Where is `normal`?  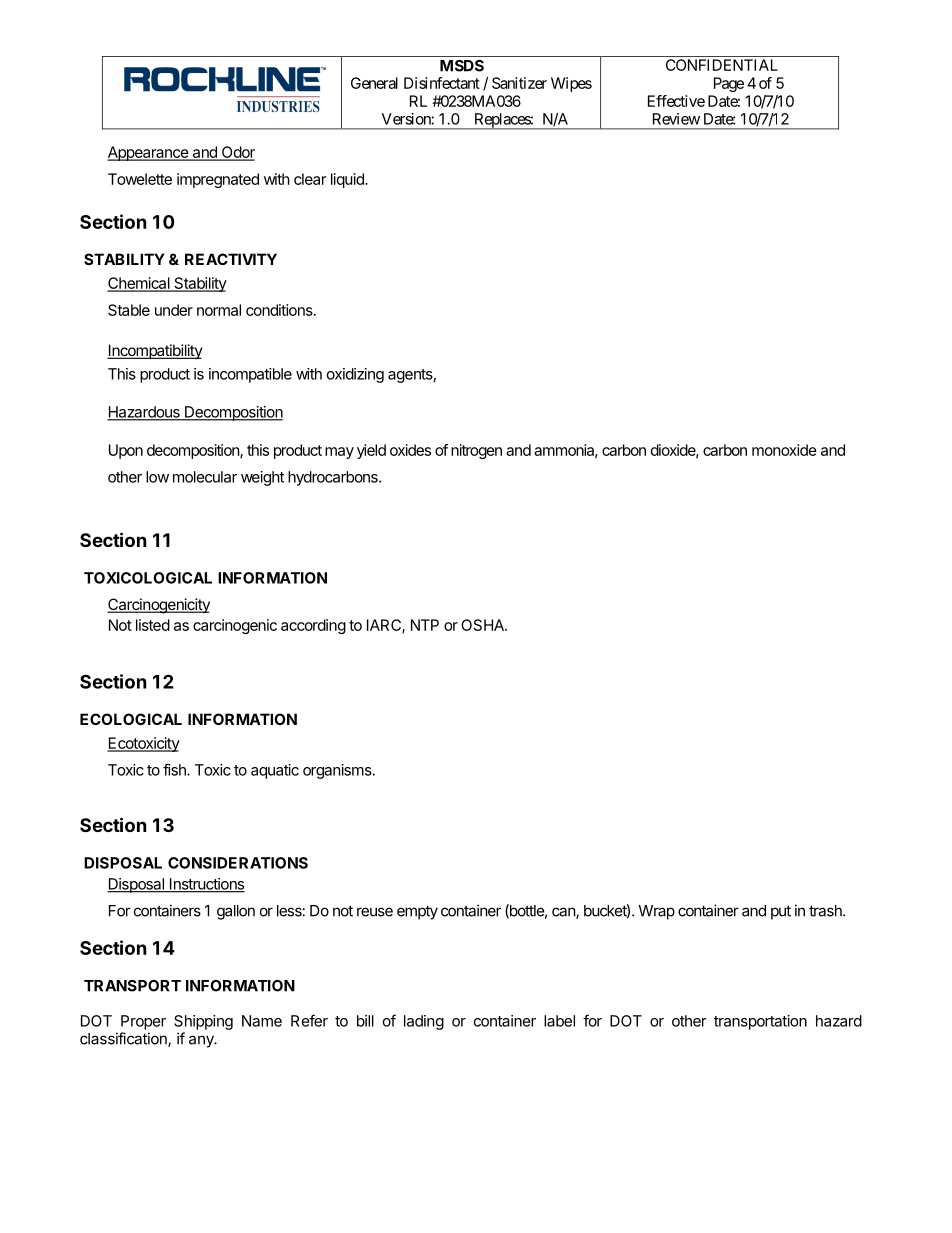 normal is located at coordinates (219, 310).
